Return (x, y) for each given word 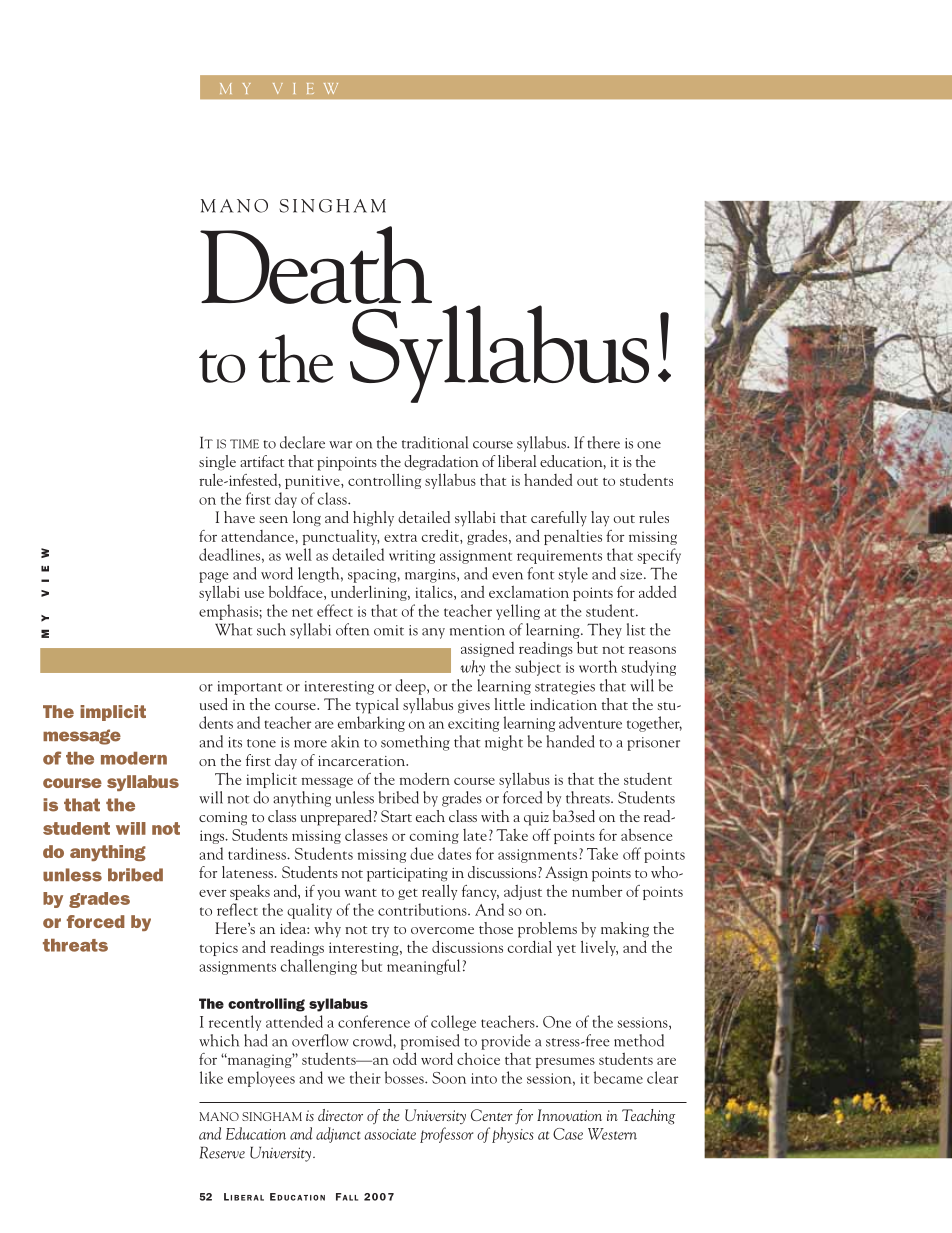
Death (316, 265)
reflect (237, 909)
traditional (435, 442)
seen (273, 519)
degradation (441, 463)
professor (447, 1135)
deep (411, 687)
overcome (442, 930)
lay (600, 518)
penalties (573, 537)
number (597, 890)
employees (261, 1079)
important (250, 688)
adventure (590, 722)
